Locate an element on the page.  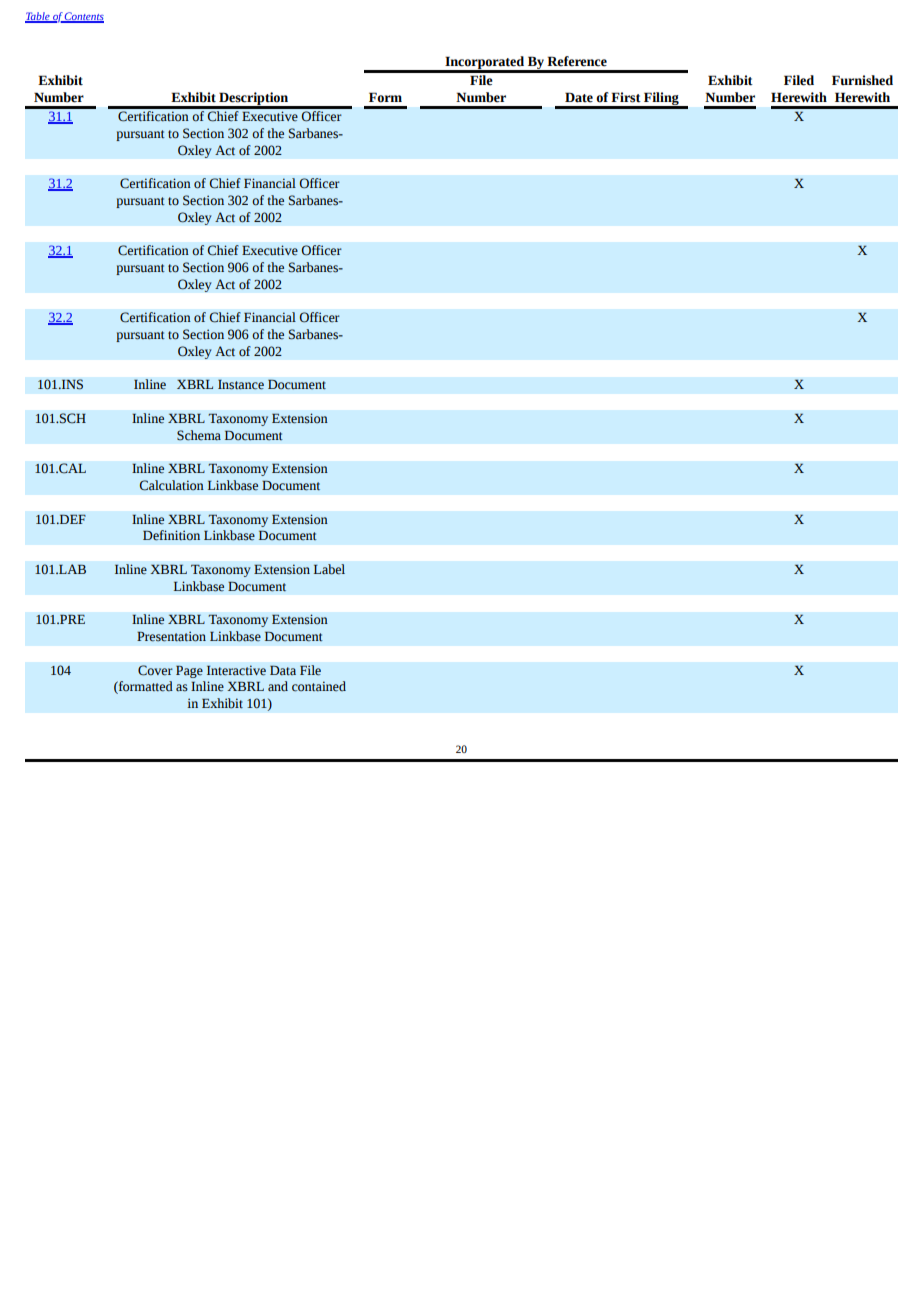
Furnished is located at coordinates (862, 80).
